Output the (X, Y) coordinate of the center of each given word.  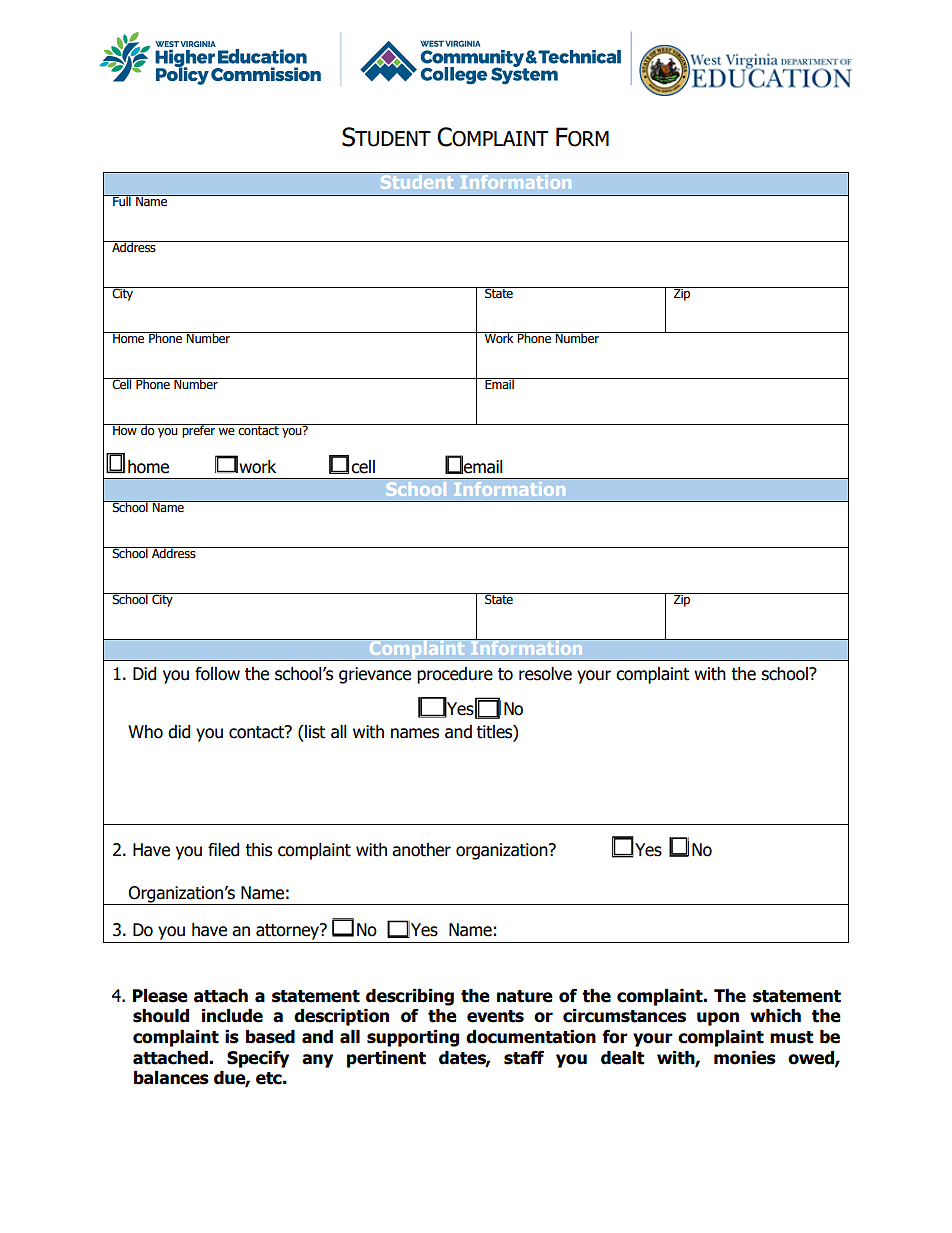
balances (171, 1078)
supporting (413, 1038)
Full (122, 200)
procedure (455, 675)
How (125, 429)
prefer (198, 431)
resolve (545, 674)
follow (217, 674)
